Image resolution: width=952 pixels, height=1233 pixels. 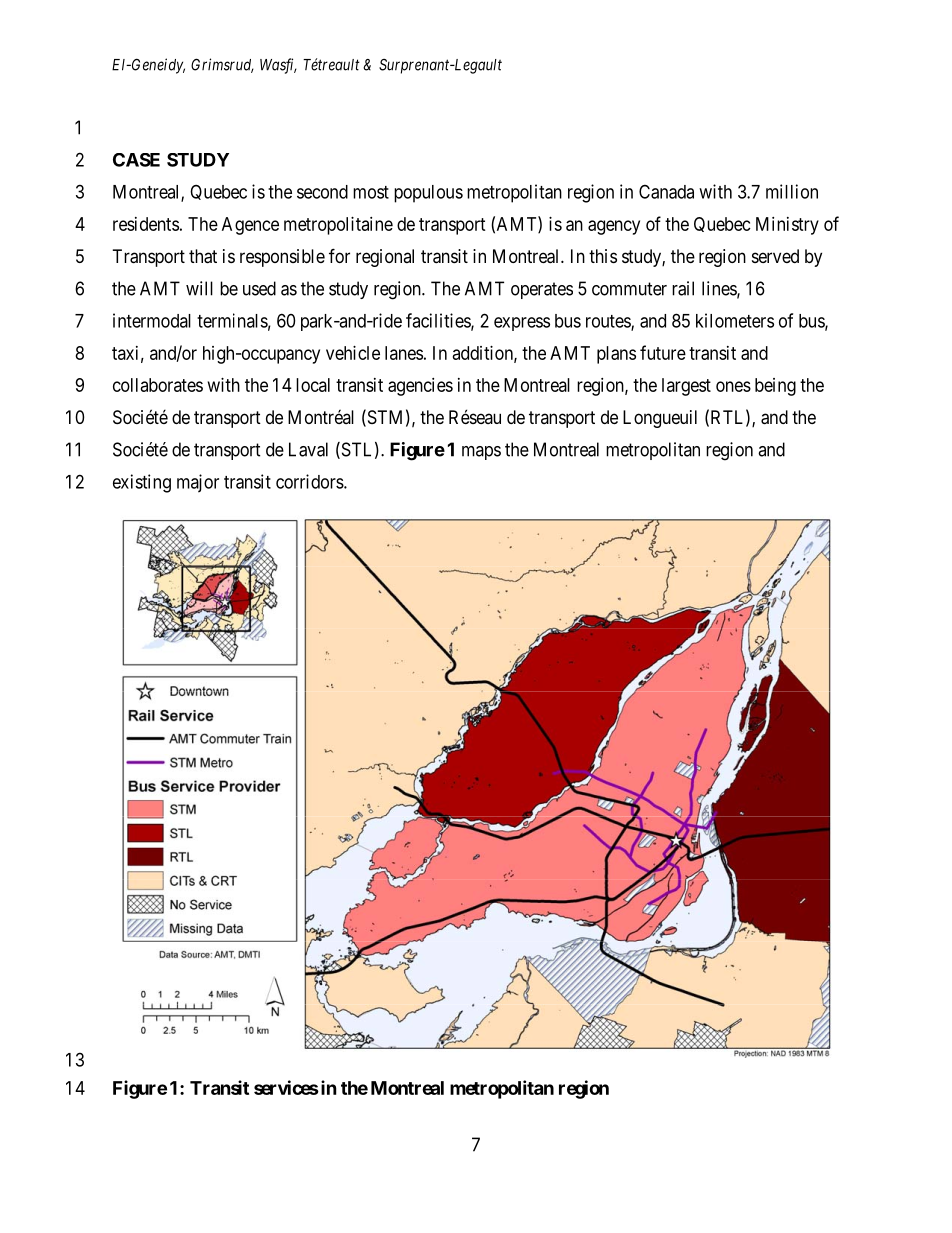 What do you see at coordinates (198, 483) in the screenshot?
I see `major` at bounding box center [198, 483].
